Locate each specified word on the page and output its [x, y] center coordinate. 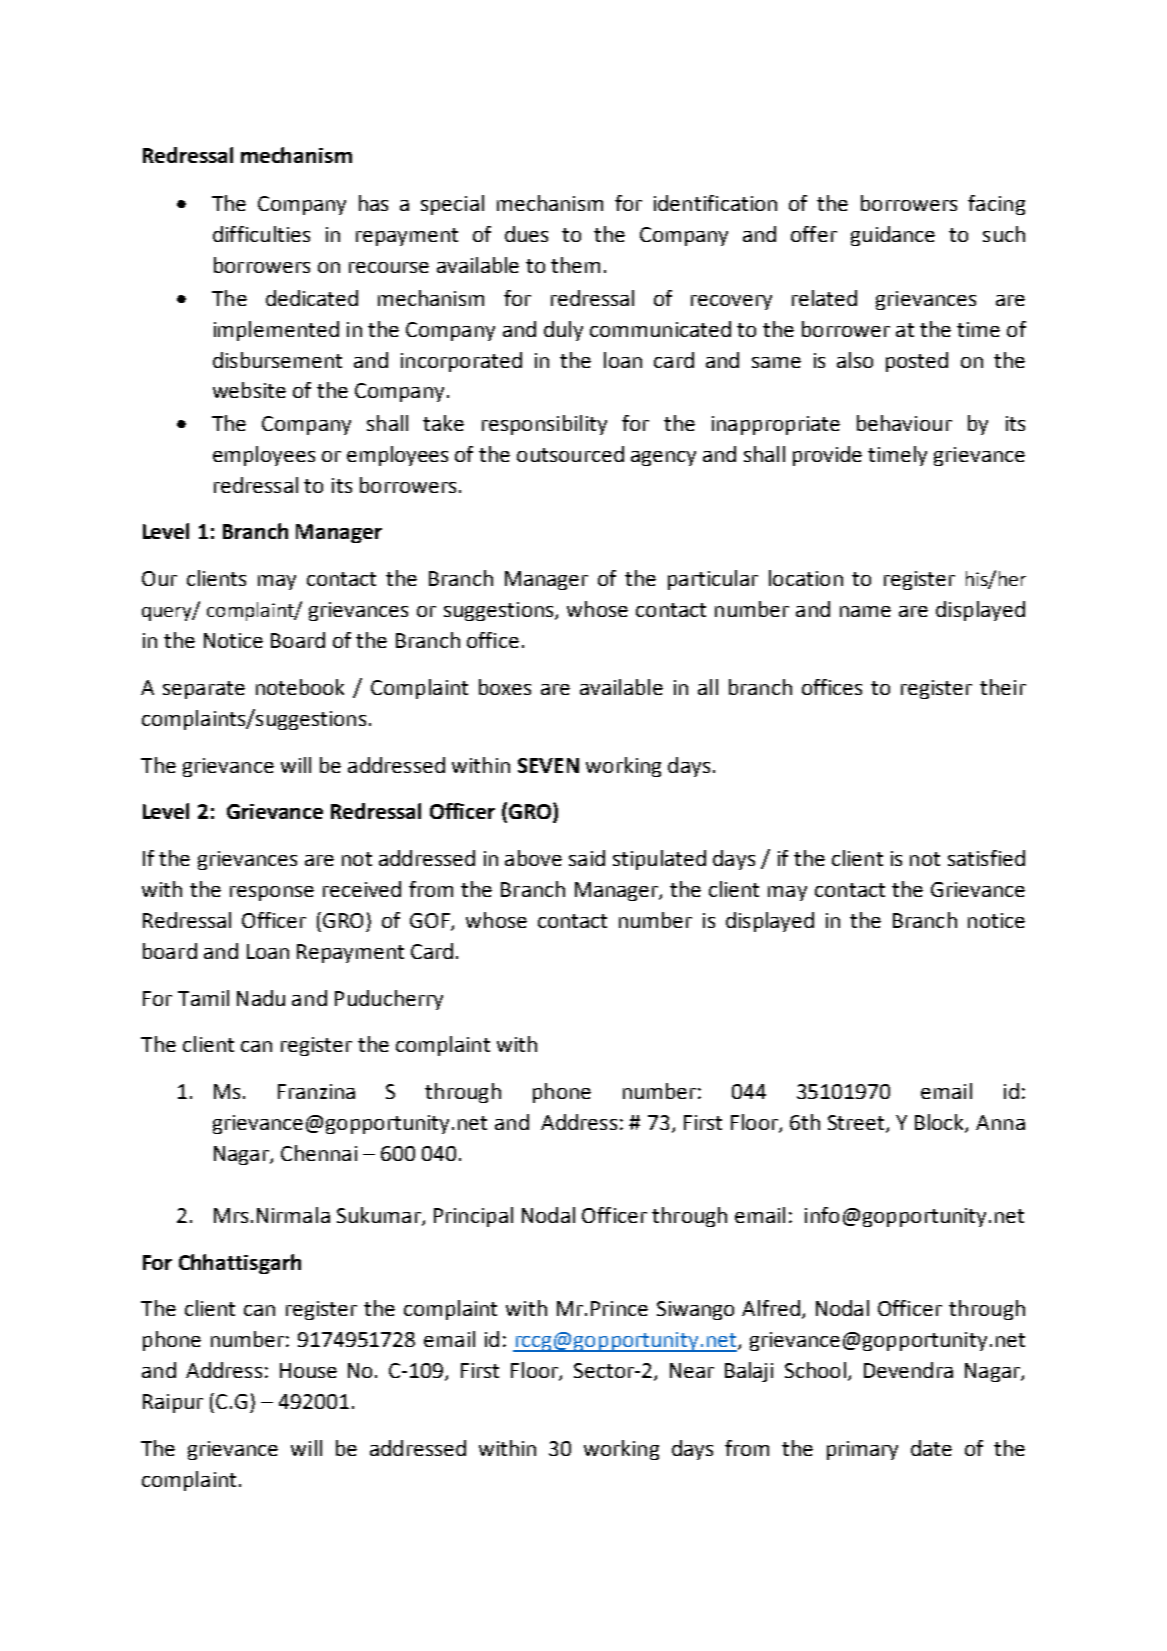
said [587, 858]
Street [857, 1124]
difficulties [261, 234]
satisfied [986, 858]
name [865, 611]
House [308, 1370]
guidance [893, 236]
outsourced [570, 454]
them [575, 265]
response [272, 893]
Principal [473, 1217]
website [249, 390]
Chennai [319, 1153]
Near [692, 1370]
